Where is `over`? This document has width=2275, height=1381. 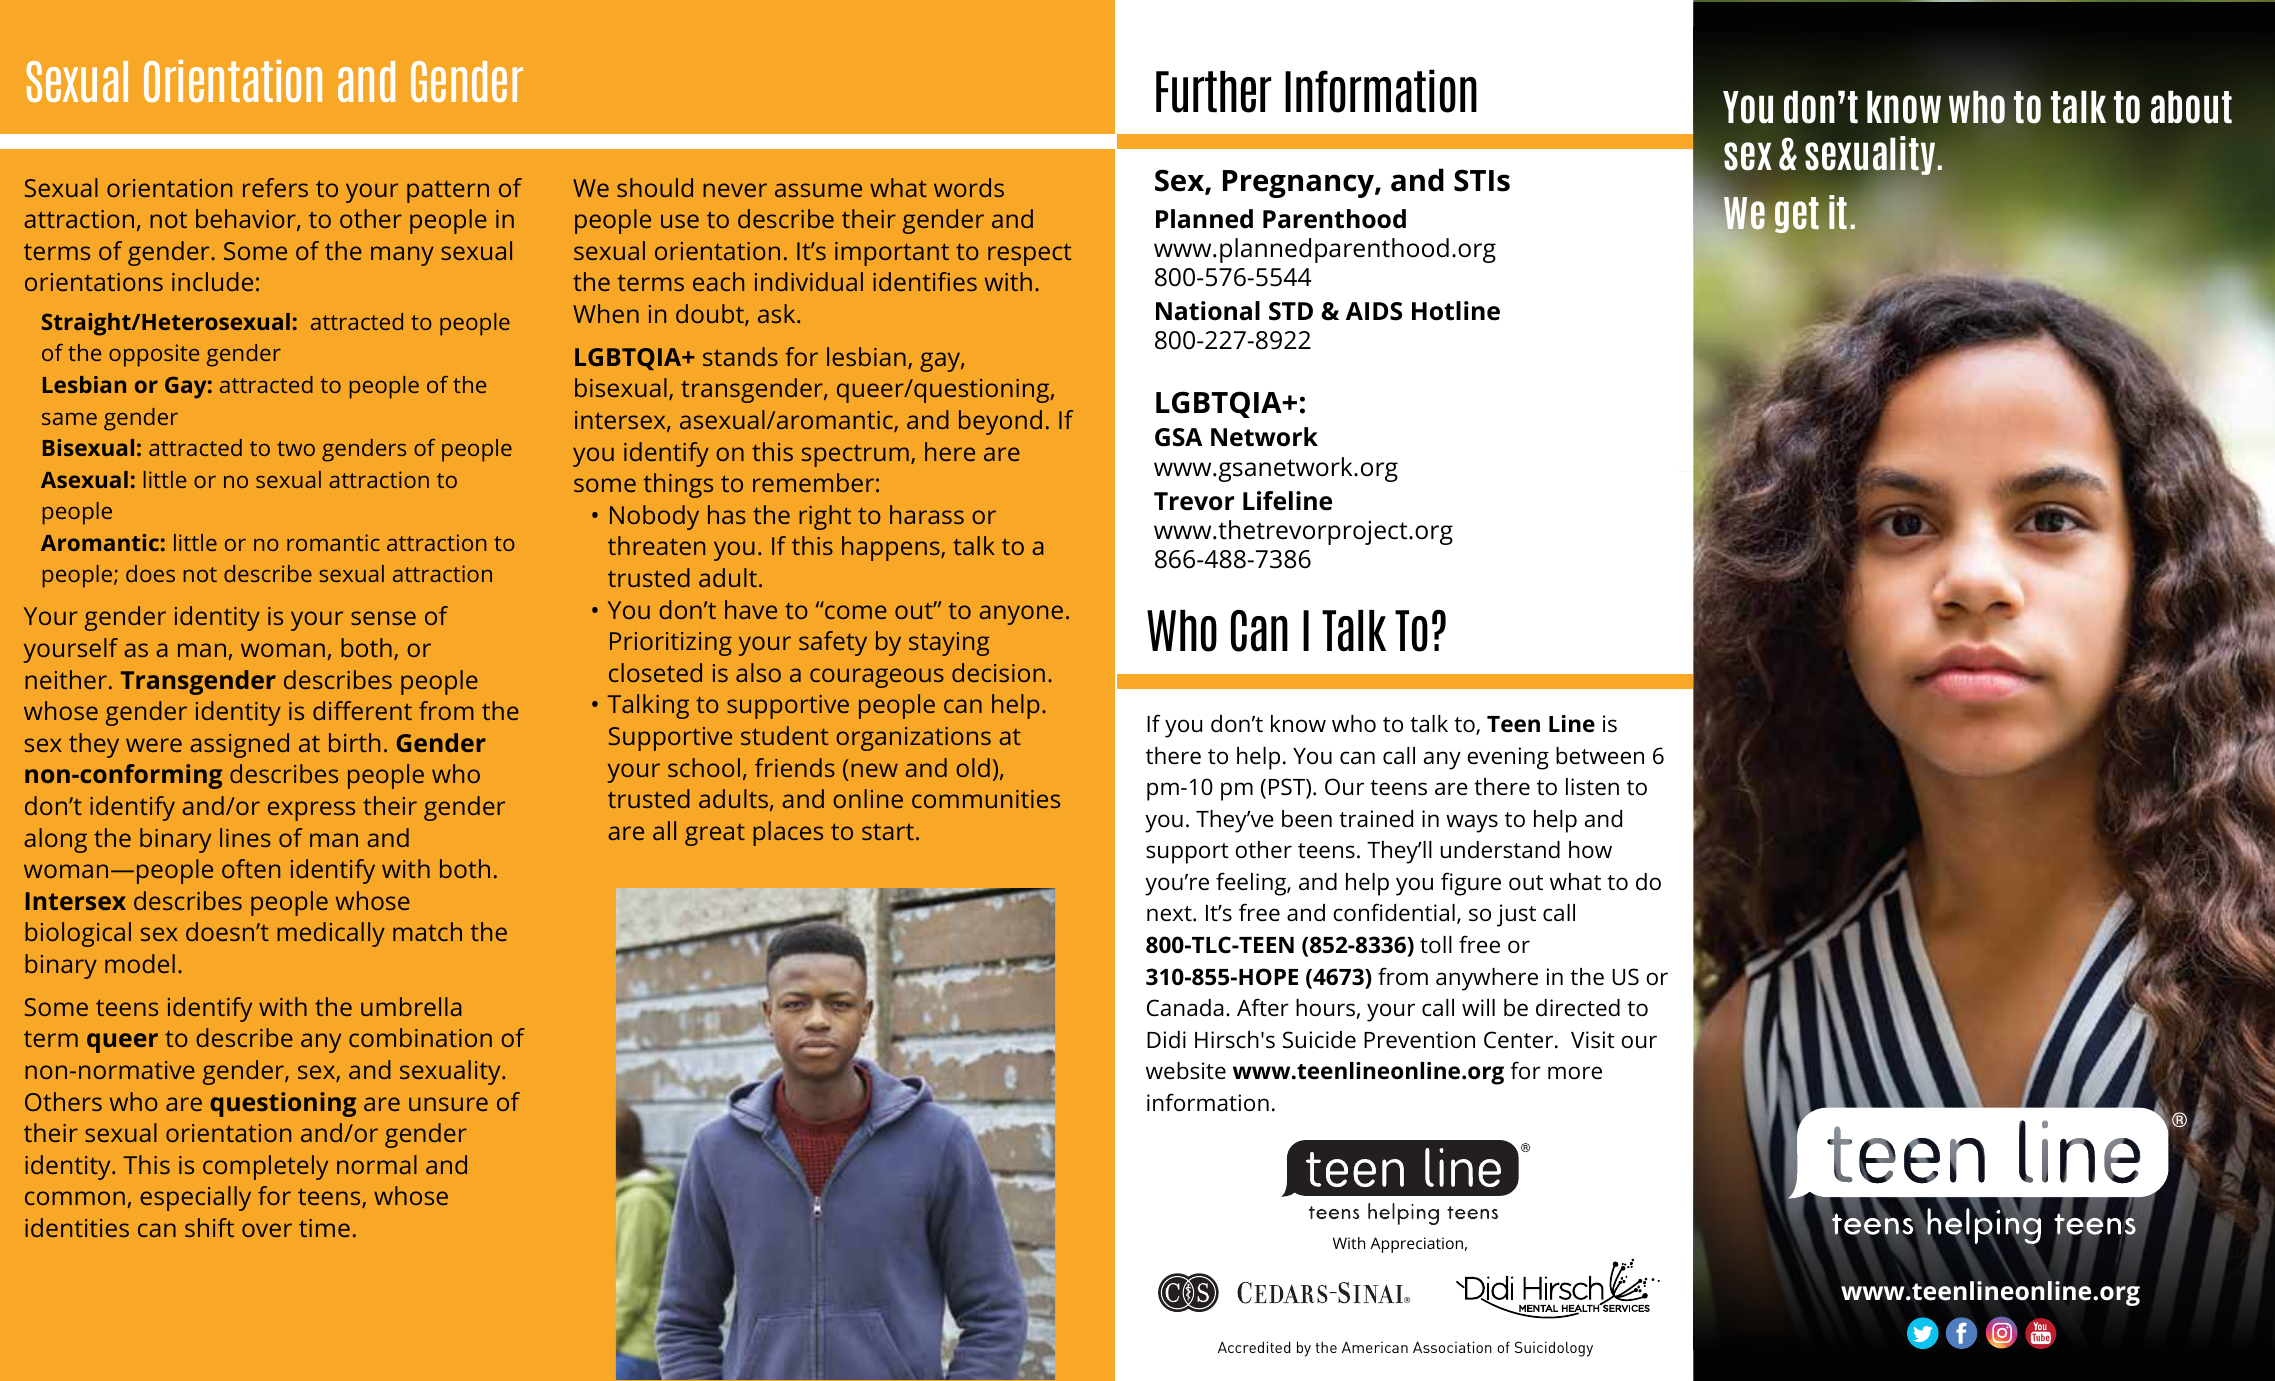 over is located at coordinates (267, 1230).
